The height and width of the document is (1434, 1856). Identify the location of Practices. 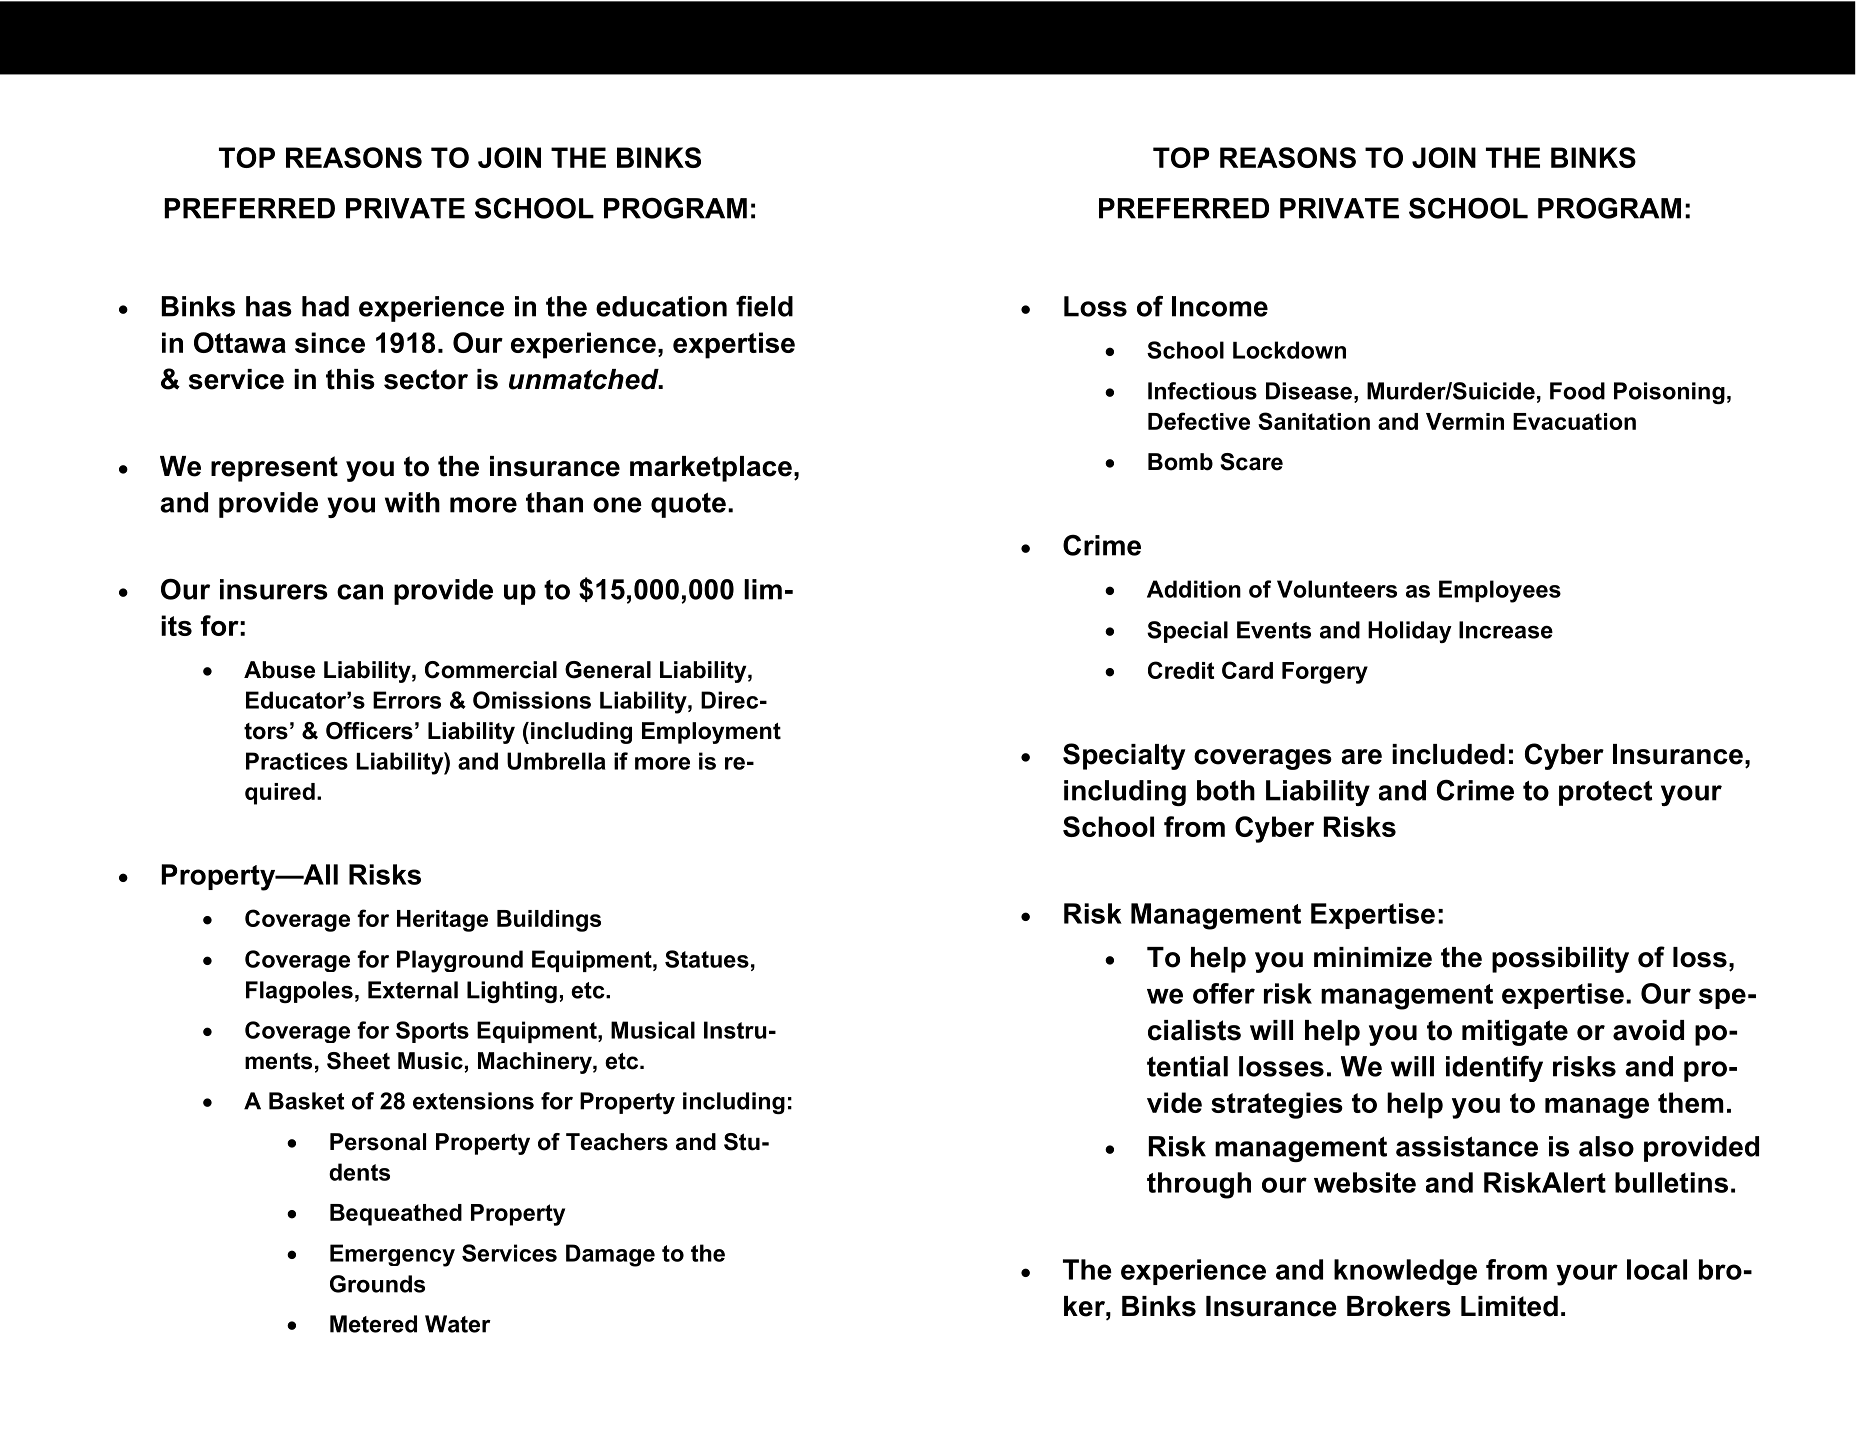
(297, 761).
